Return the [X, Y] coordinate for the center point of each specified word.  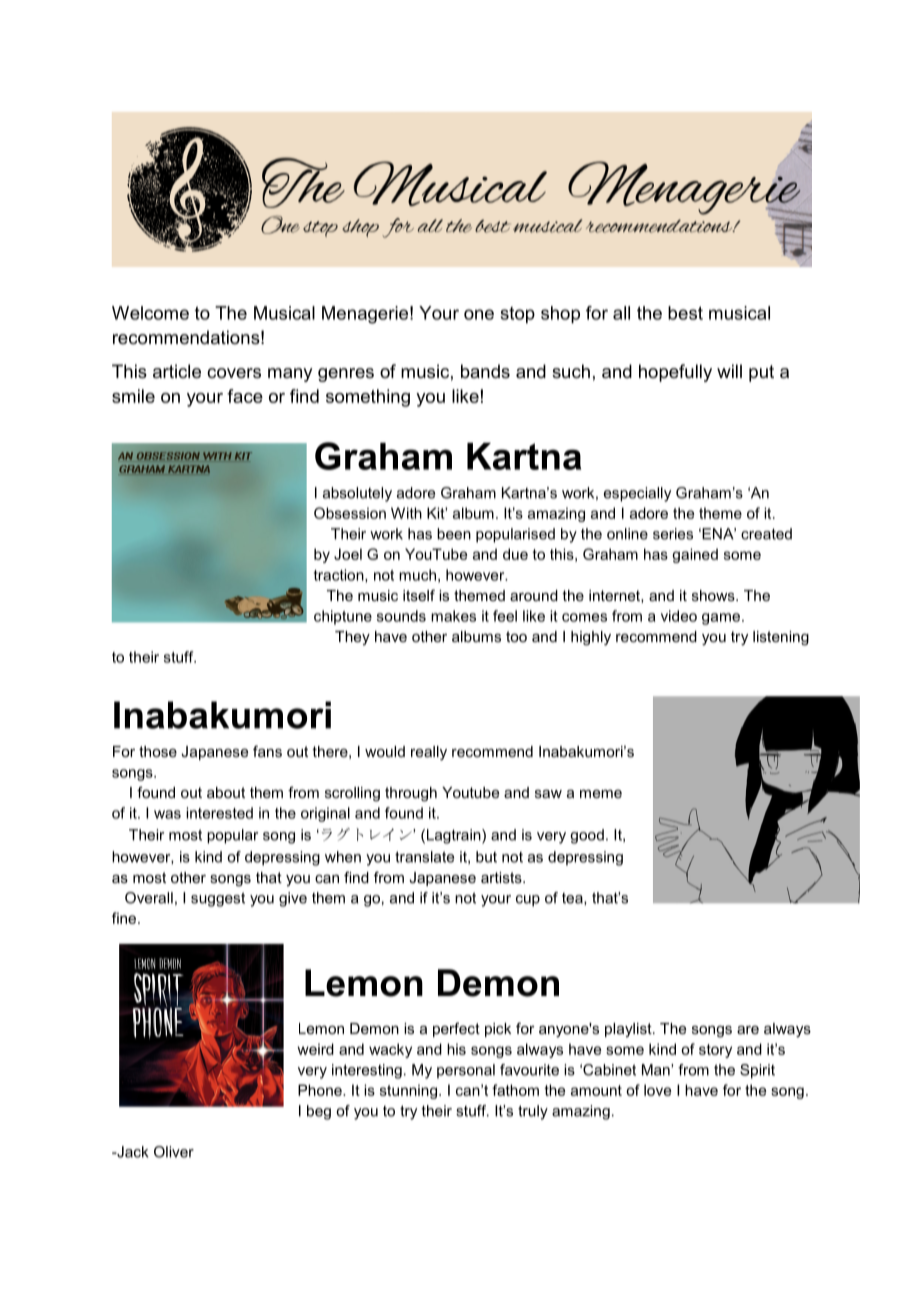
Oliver [174, 1152]
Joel [348, 554]
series [673, 534]
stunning [408, 1091]
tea [573, 898]
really [429, 753]
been [454, 534]
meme [601, 794]
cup [528, 901]
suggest [218, 899]
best [685, 313]
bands [485, 371]
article [177, 371]
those [158, 751]
